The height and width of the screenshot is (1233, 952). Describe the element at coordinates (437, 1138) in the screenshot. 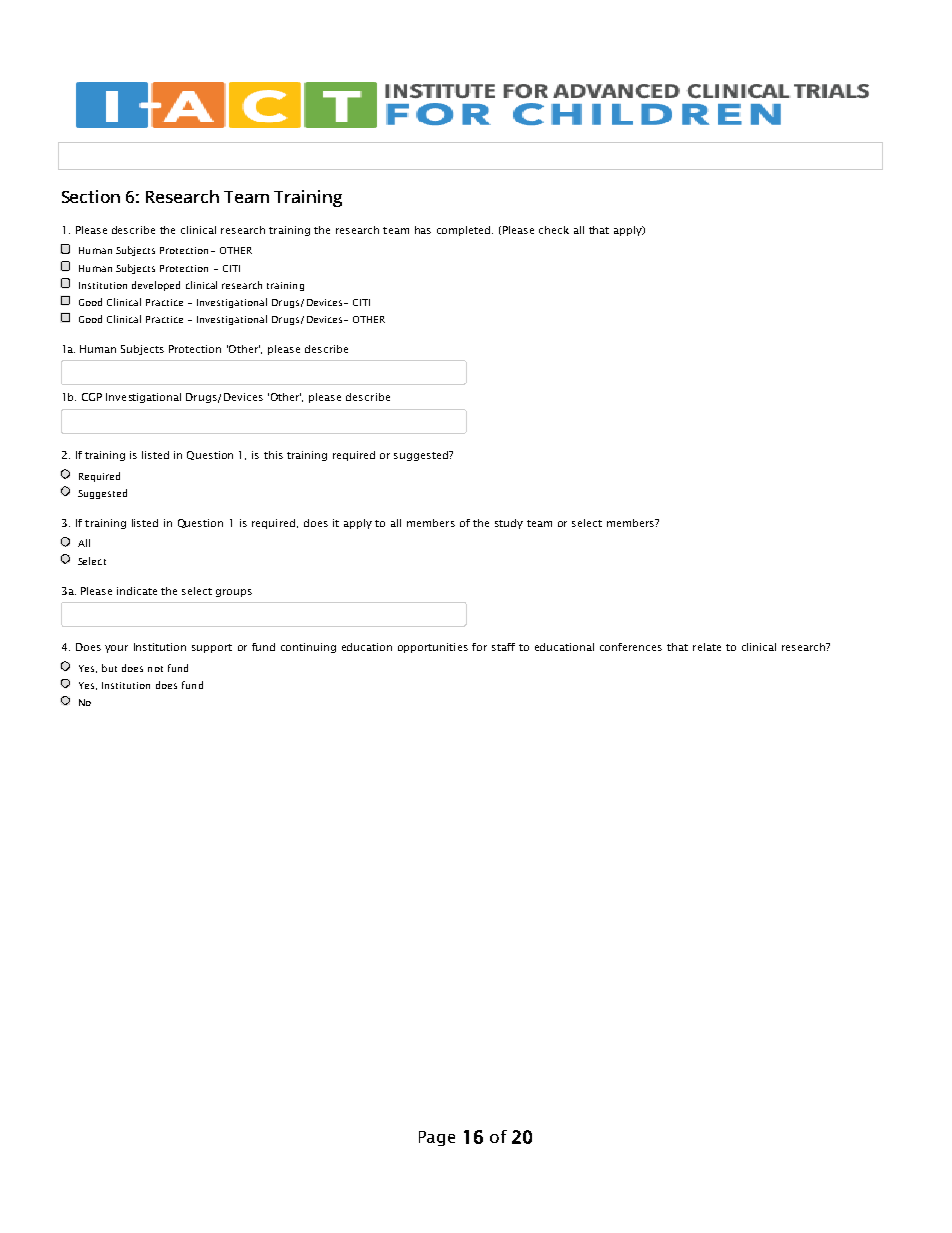

I see `Page` at that location.
